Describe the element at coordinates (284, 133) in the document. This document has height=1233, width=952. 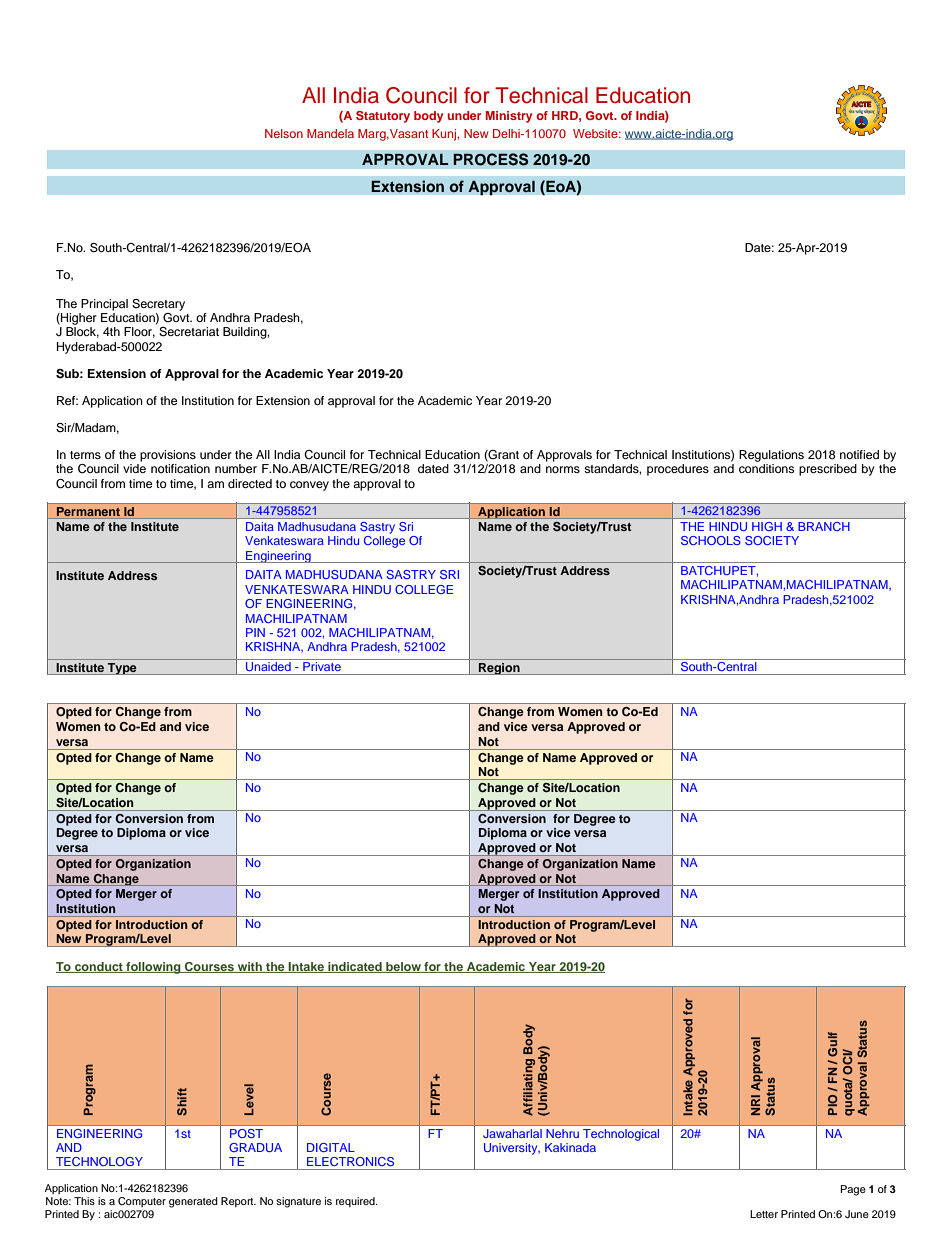
I see `Nelson` at that location.
